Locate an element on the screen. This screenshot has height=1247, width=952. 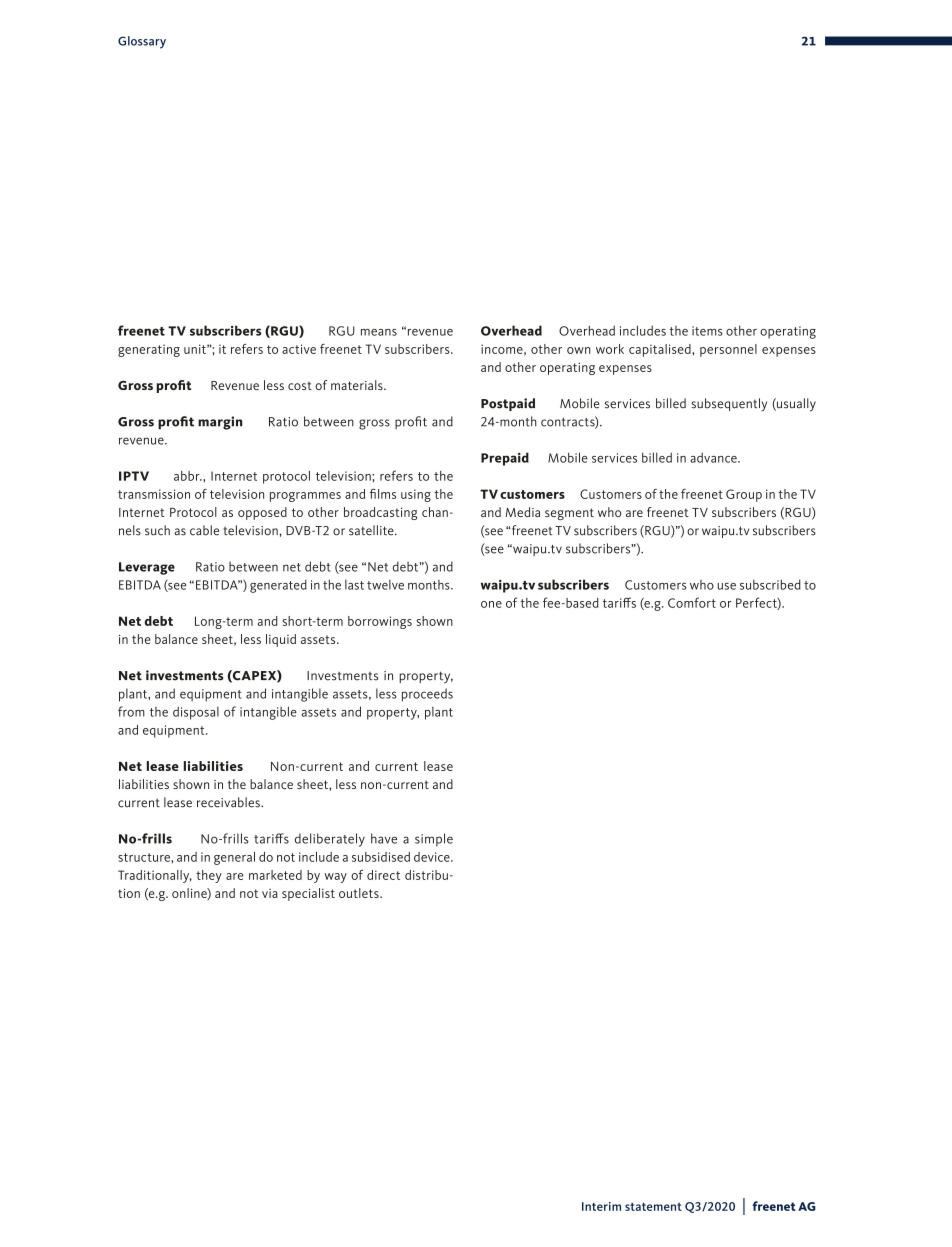
Interim is located at coordinates (601, 1206).
